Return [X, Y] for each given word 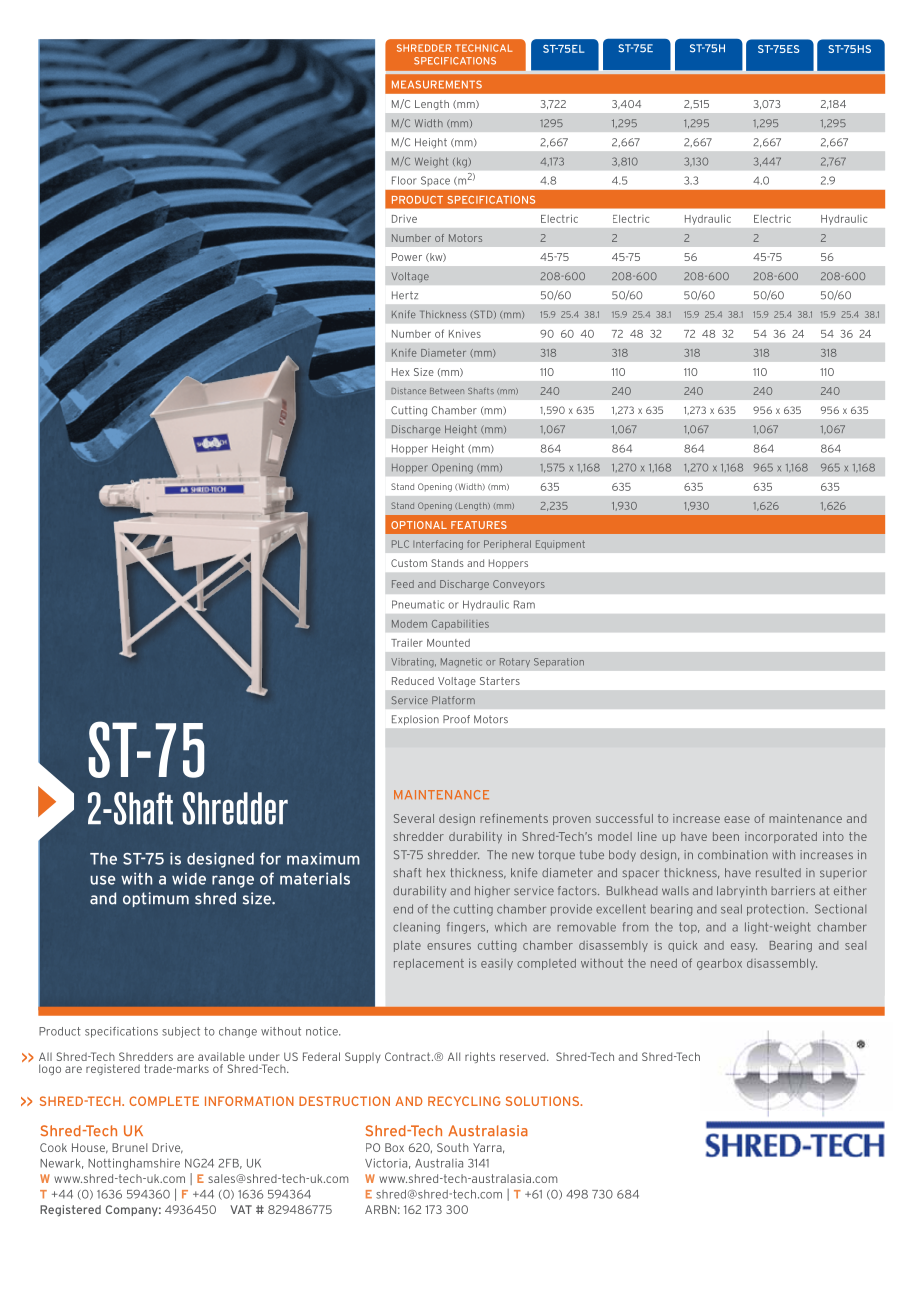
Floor [404, 180]
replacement [429, 964]
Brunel [129, 1147]
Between [447, 391]
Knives [465, 334]
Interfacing [438, 545]
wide [189, 878]
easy [744, 947]
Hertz [405, 295]
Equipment [560, 545]
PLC [400, 544]
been [726, 836]
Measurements [437, 84]
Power [407, 257]
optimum [156, 899]
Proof [456, 719]
